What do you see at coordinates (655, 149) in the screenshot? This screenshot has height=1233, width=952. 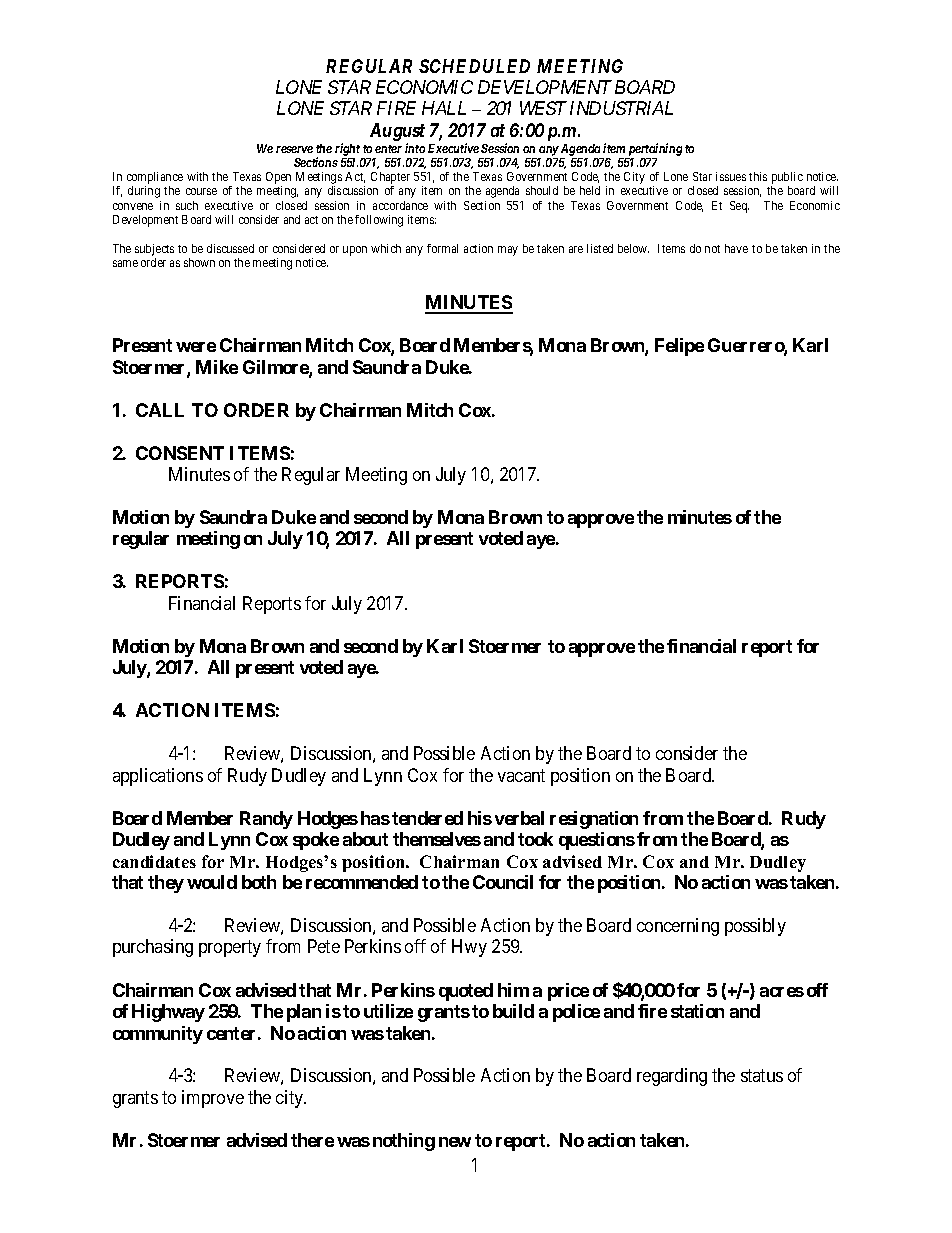 I see `pertaining` at bounding box center [655, 149].
